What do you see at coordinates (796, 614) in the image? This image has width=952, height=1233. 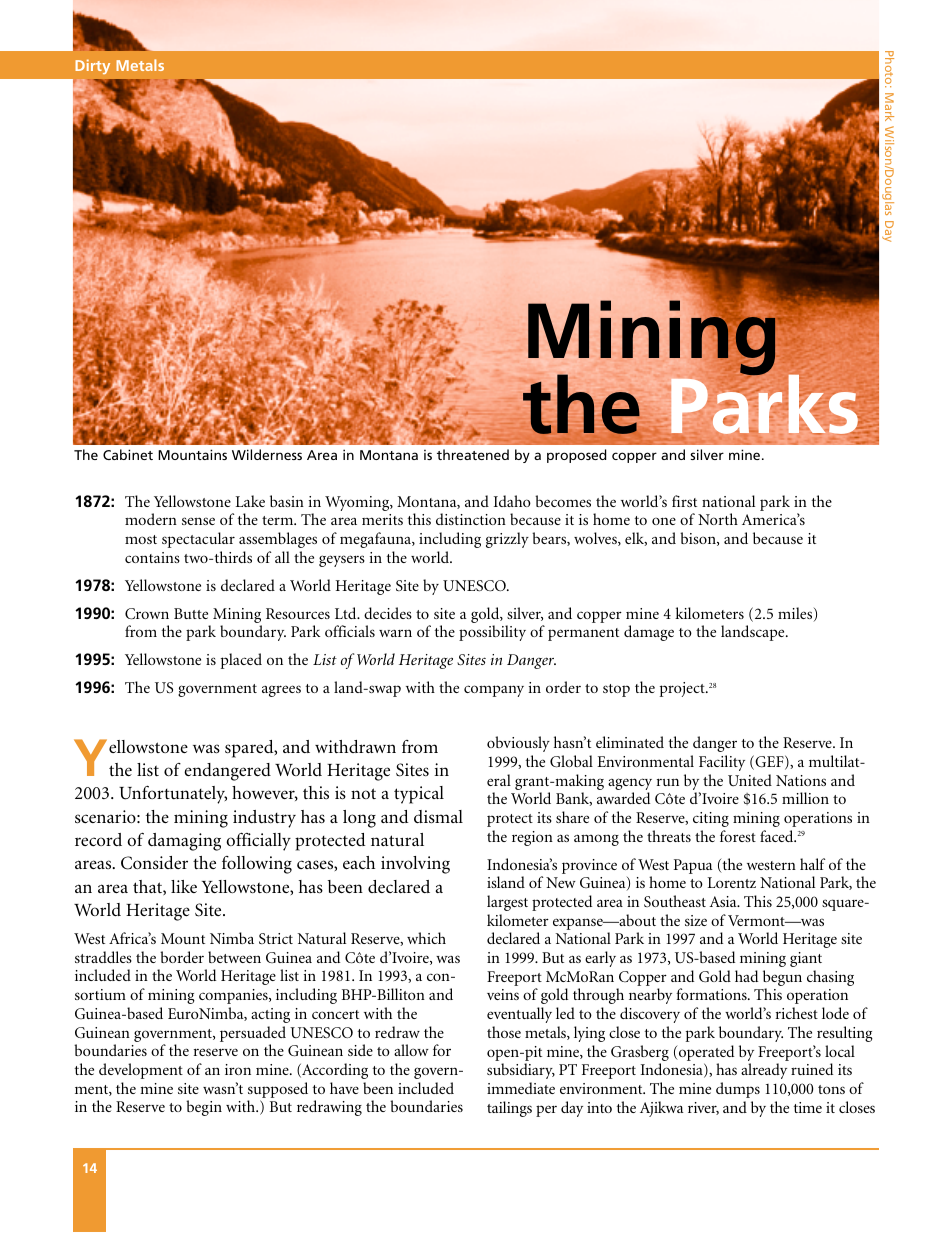 I see `miles` at bounding box center [796, 614].
